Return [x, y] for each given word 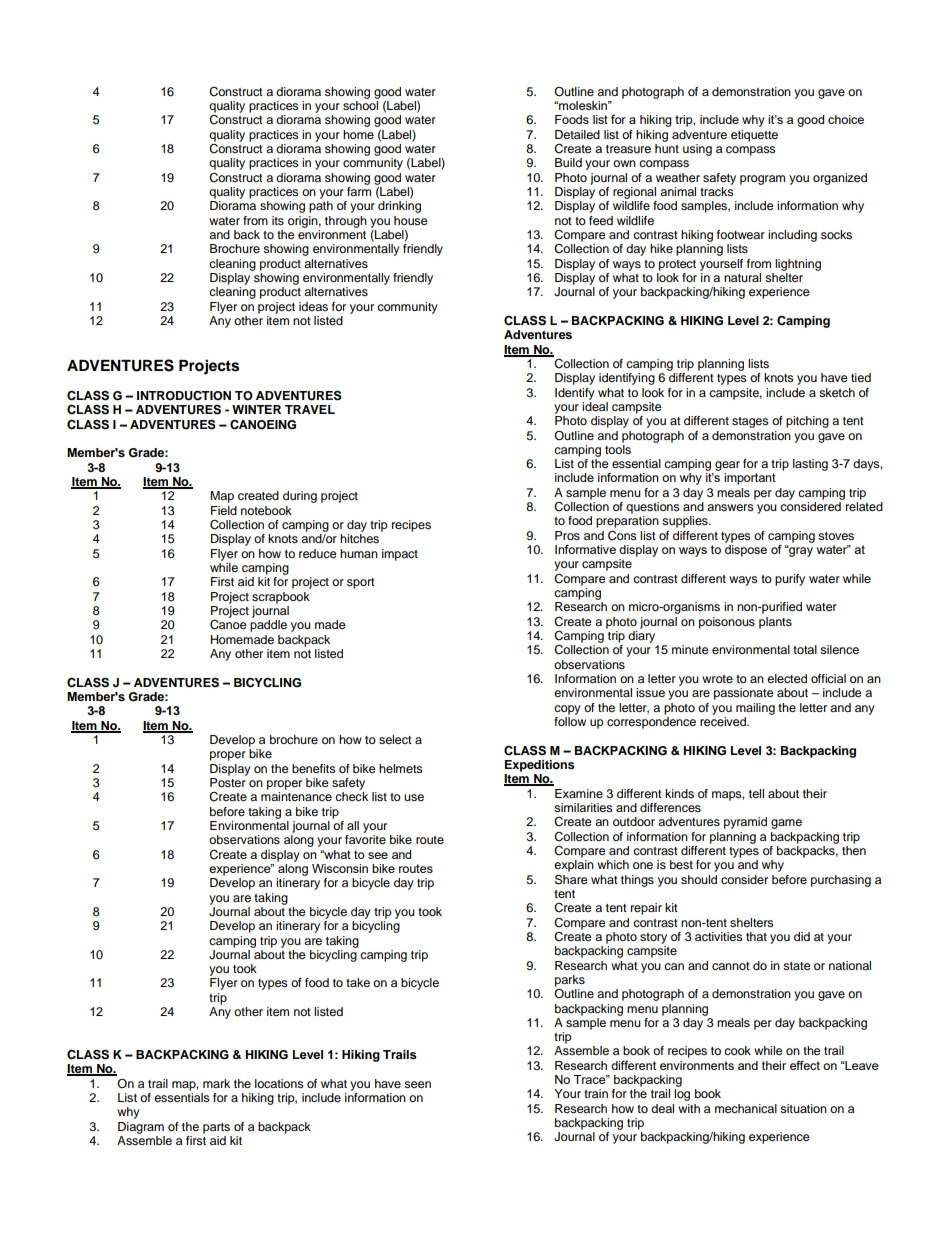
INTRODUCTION [184, 395]
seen [417, 1084]
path [321, 207]
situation [803, 1108]
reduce [318, 553]
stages [750, 422]
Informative [585, 549]
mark [216, 1083]
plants [775, 623]
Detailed [577, 134]
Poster [228, 782]
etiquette [754, 136]
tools [618, 448]
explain [574, 866]
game [786, 824]
